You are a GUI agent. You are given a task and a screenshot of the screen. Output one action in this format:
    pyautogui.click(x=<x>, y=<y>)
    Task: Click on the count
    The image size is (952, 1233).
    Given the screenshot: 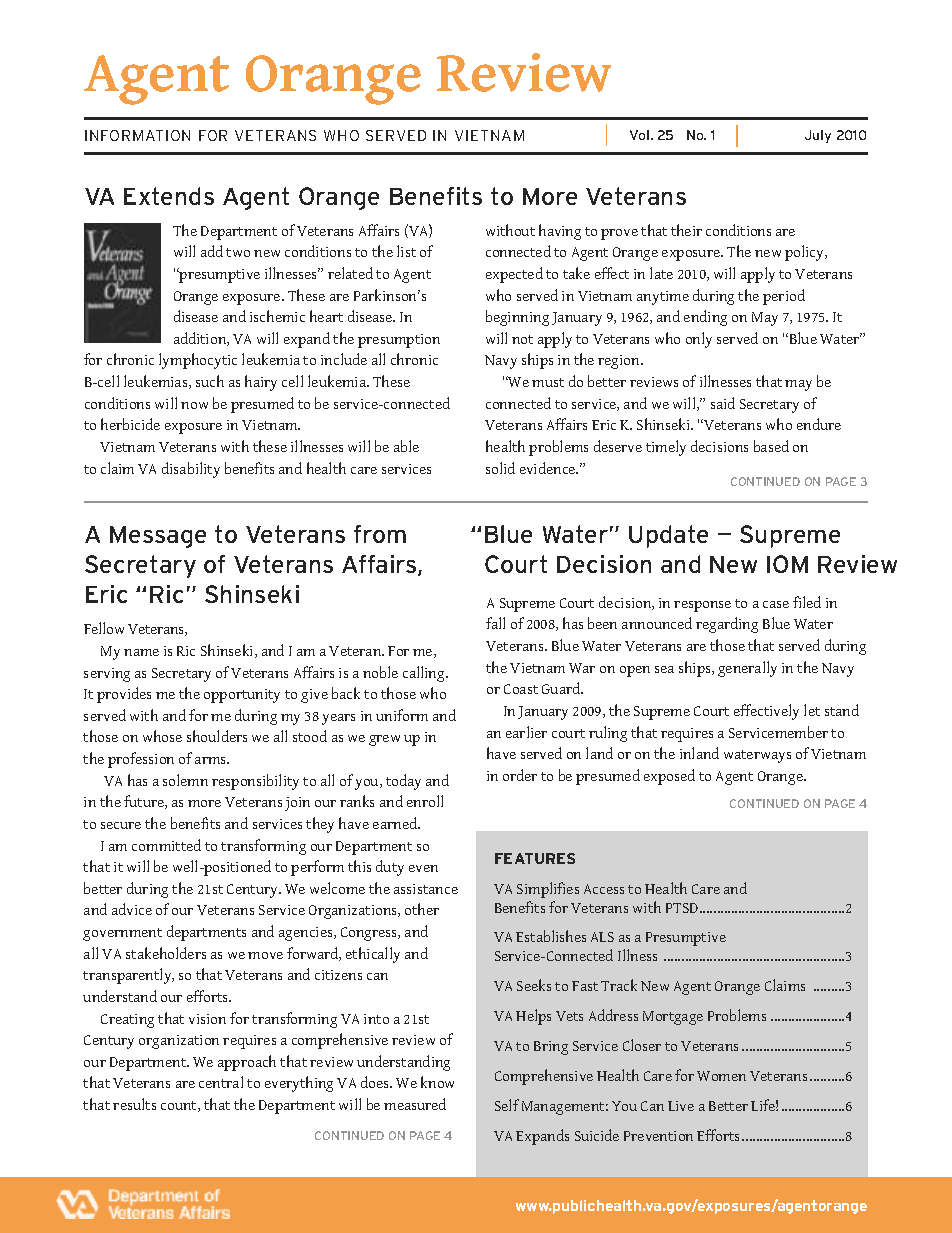 What is the action you would take?
    pyautogui.click(x=180, y=1106)
